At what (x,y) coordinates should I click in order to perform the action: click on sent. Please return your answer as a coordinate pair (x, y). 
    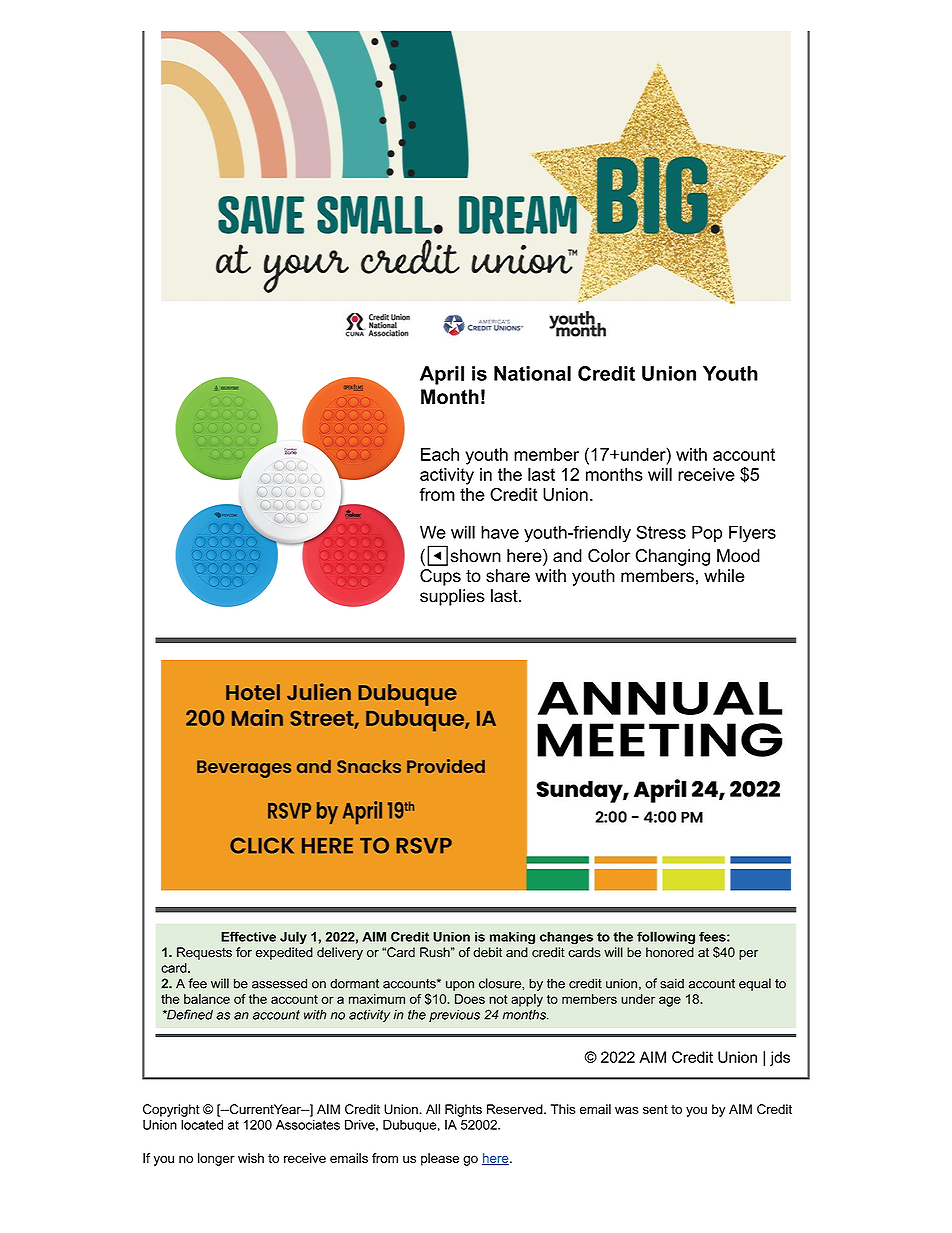
    Looking at the image, I should click on (655, 1109).
